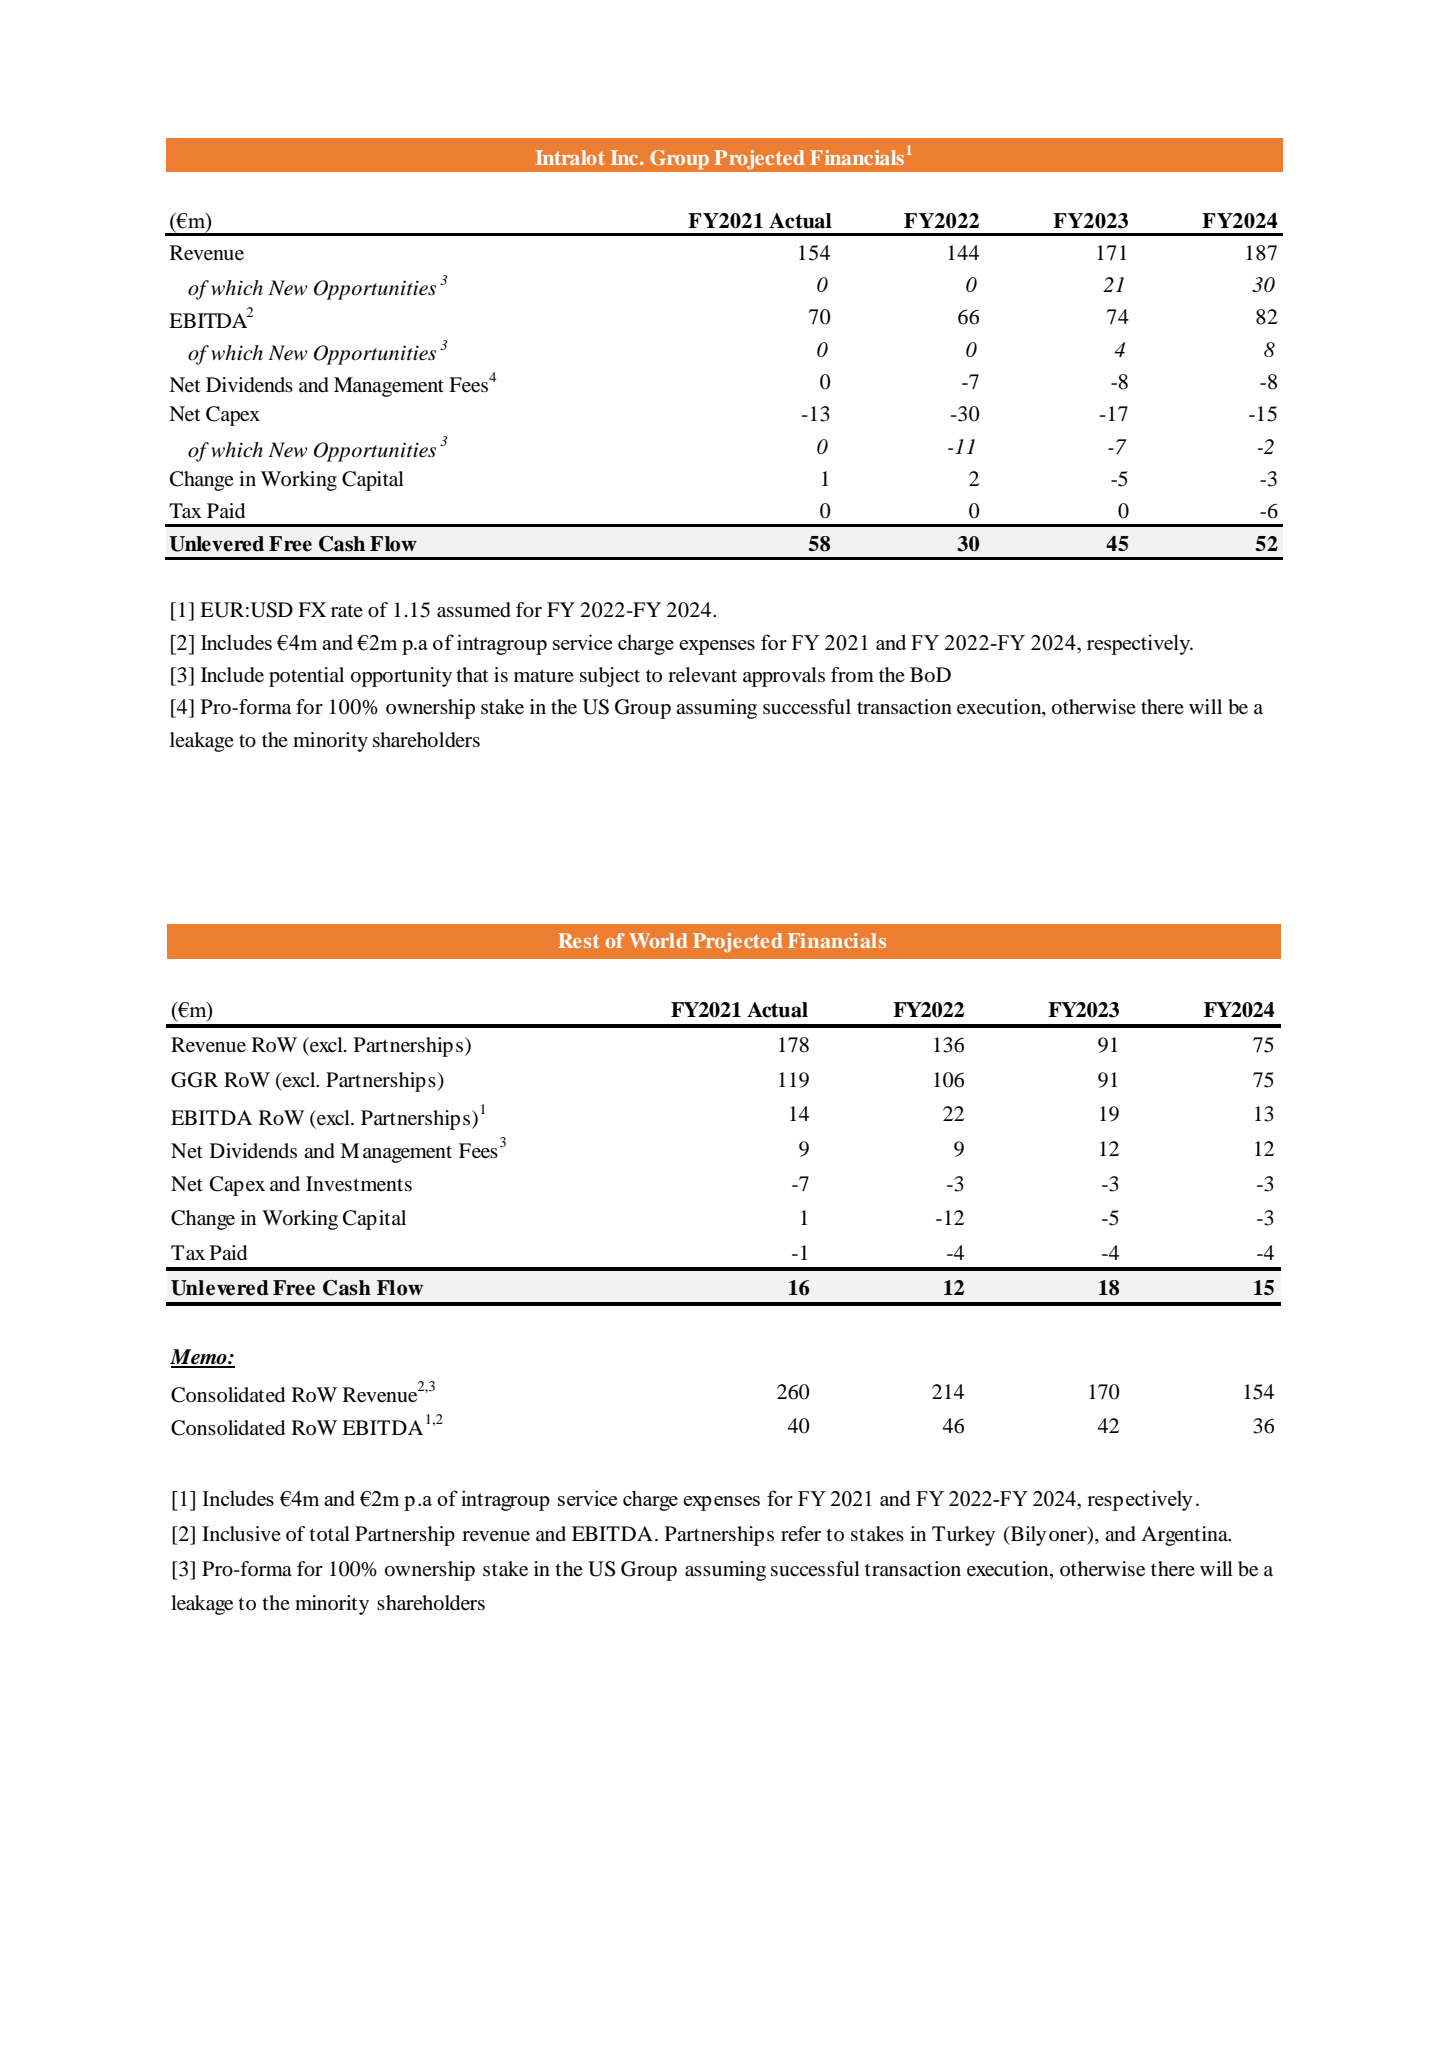  I want to click on from, so click(852, 675).
